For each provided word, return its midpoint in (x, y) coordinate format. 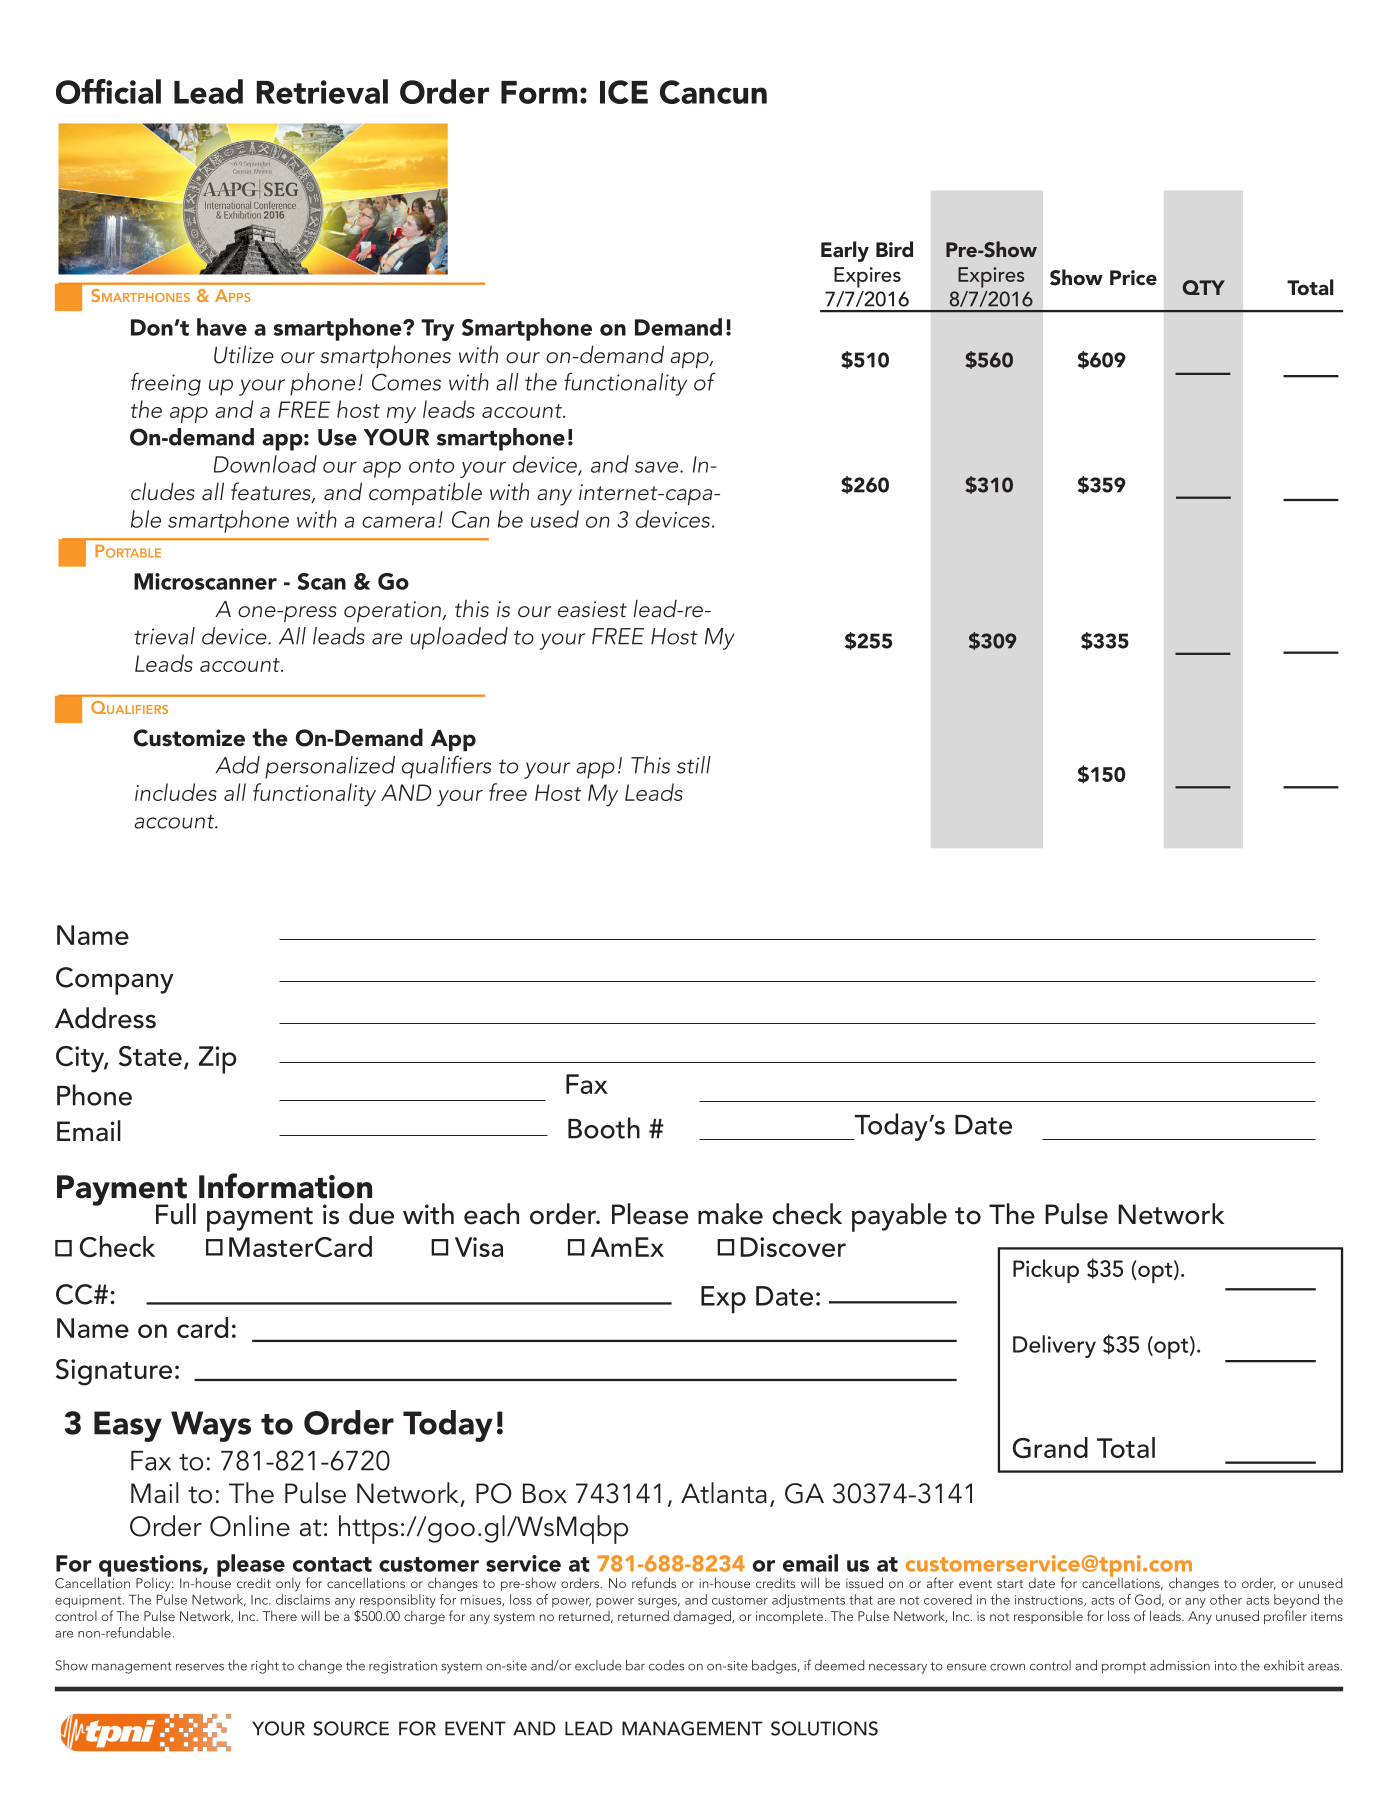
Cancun (713, 92)
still (694, 765)
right (265, 1667)
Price (1133, 278)
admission (1180, 1665)
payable (899, 1217)
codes (666, 1665)
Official (108, 91)
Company (114, 981)
